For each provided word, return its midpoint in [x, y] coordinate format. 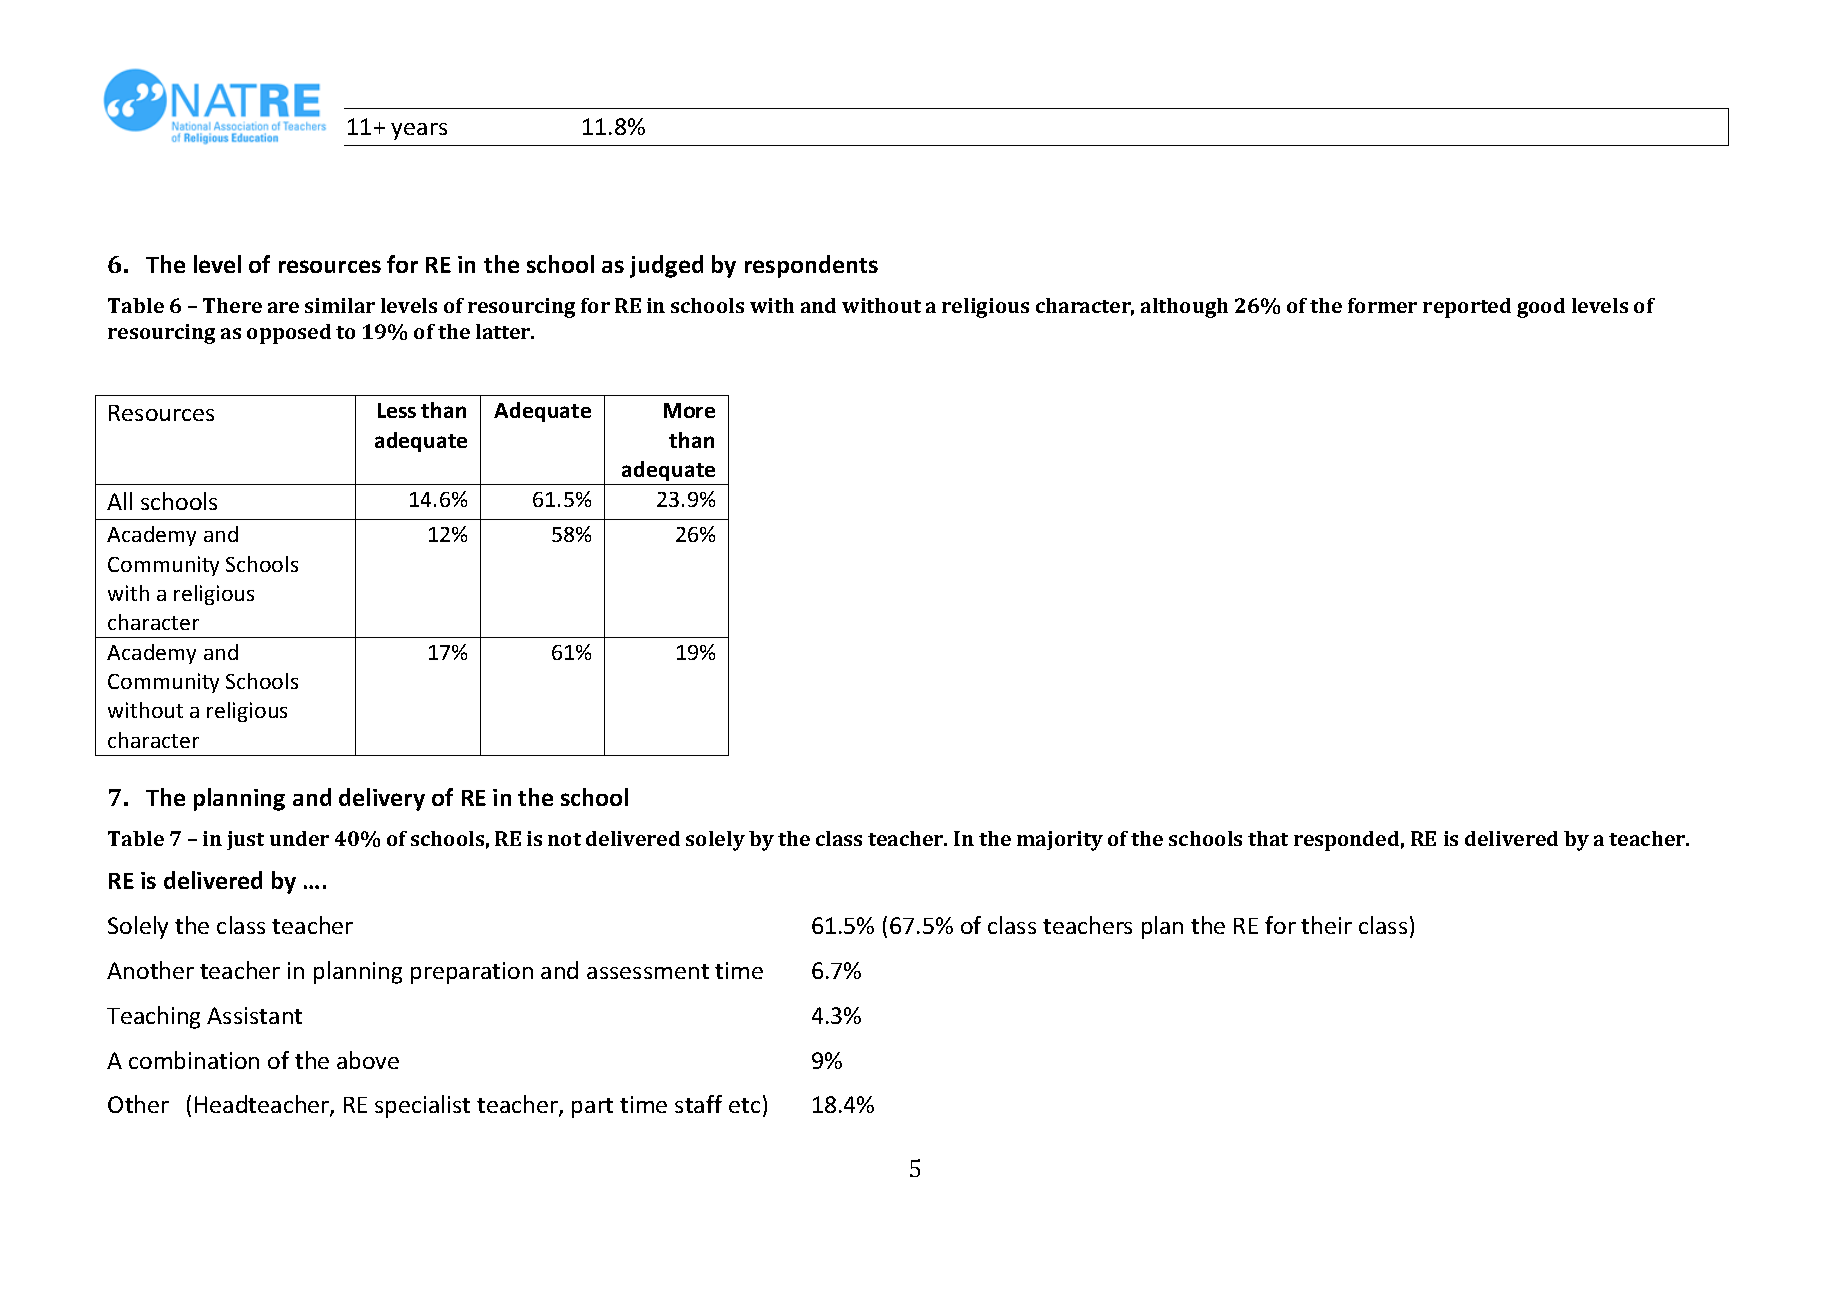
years [419, 131]
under [299, 838]
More [689, 410]
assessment [648, 971]
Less [397, 410]
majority [1060, 841]
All [119, 501]
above [368, 1060]
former [1382, 305]
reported [1467, 308]
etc [744, 1105]
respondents [811, 266]
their [1326, 925]
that [1268, 838]
